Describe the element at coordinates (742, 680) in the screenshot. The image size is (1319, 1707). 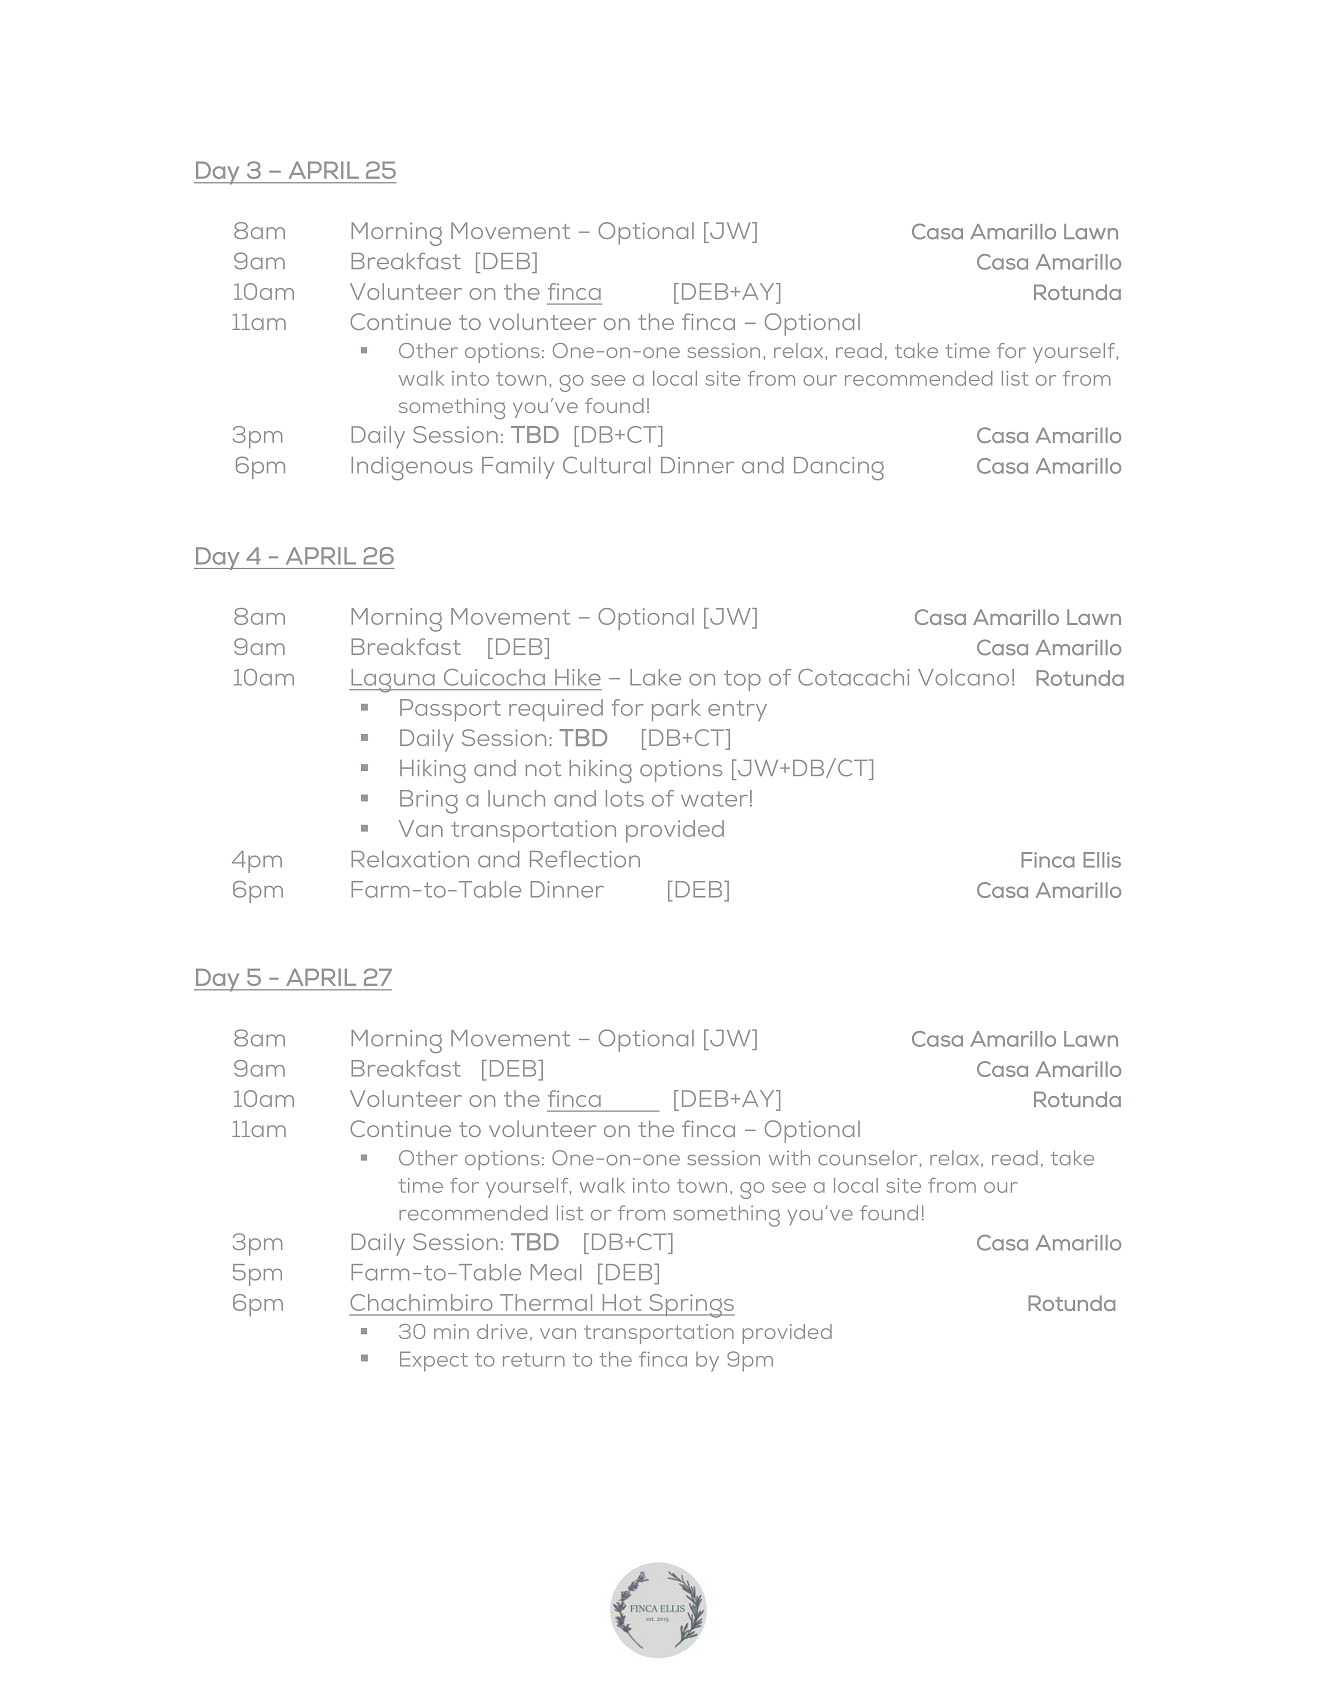
I see `top` at that location.
